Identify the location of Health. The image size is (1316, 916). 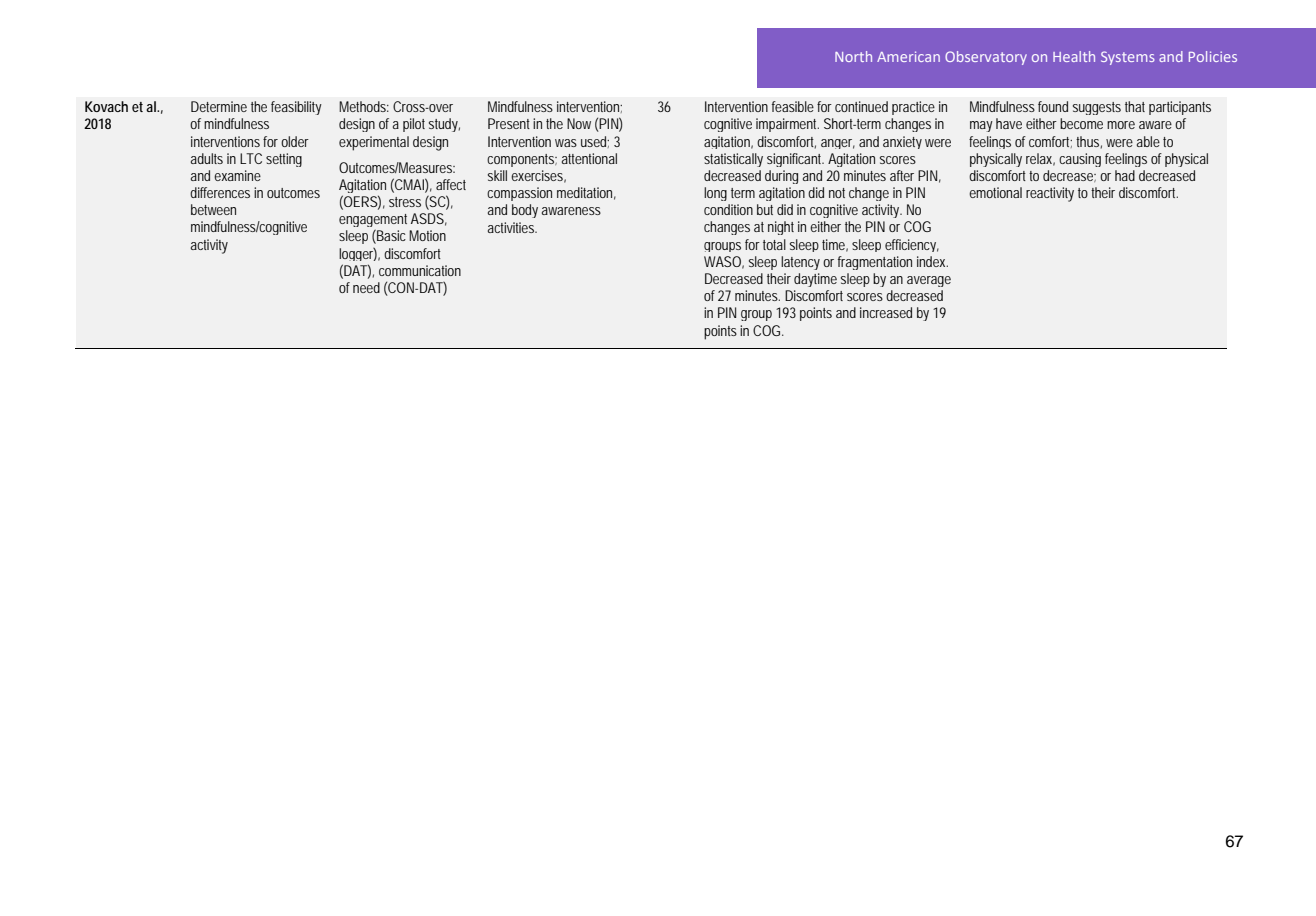
(1074, 56).
